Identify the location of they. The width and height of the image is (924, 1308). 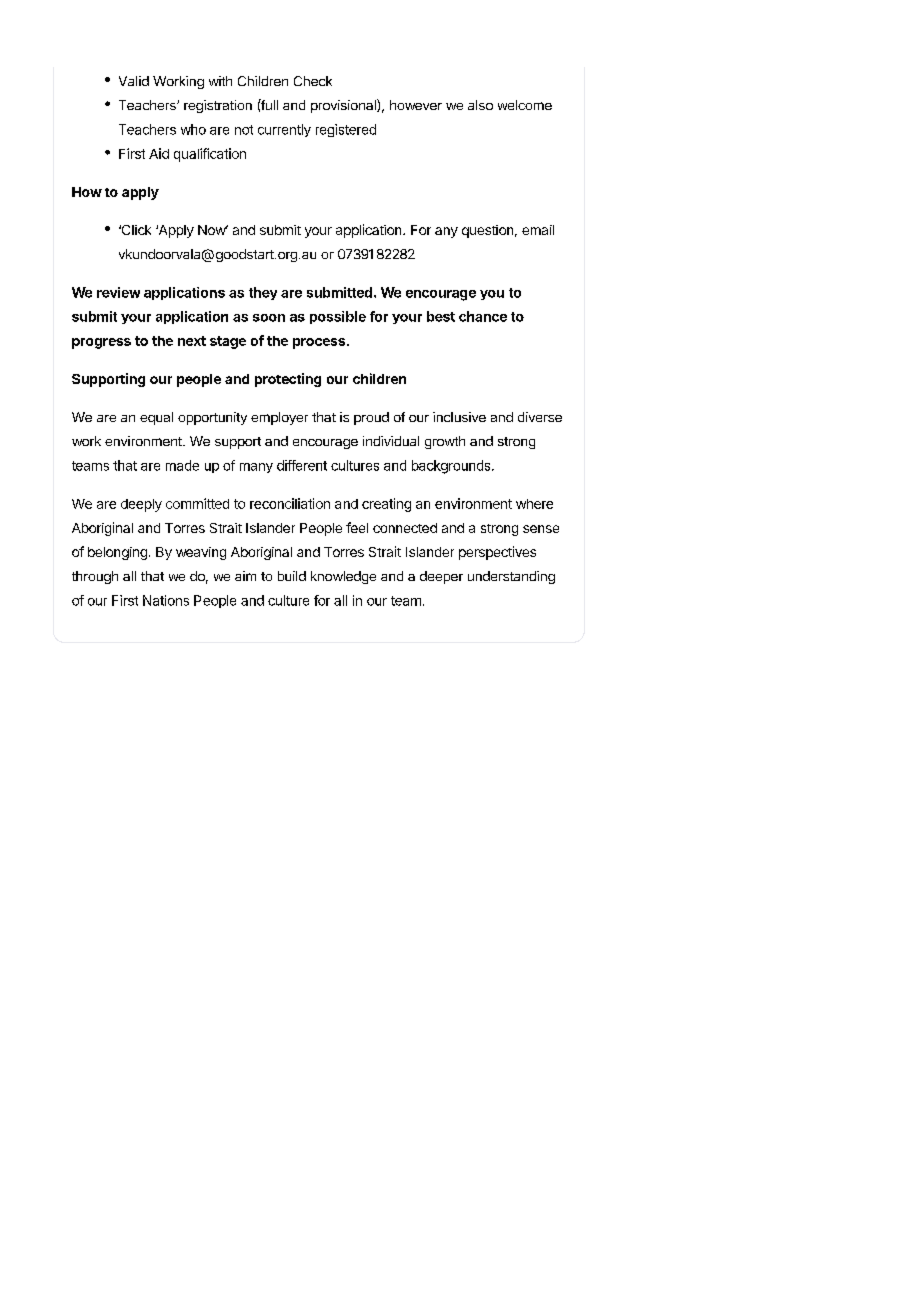
(263, 293).
